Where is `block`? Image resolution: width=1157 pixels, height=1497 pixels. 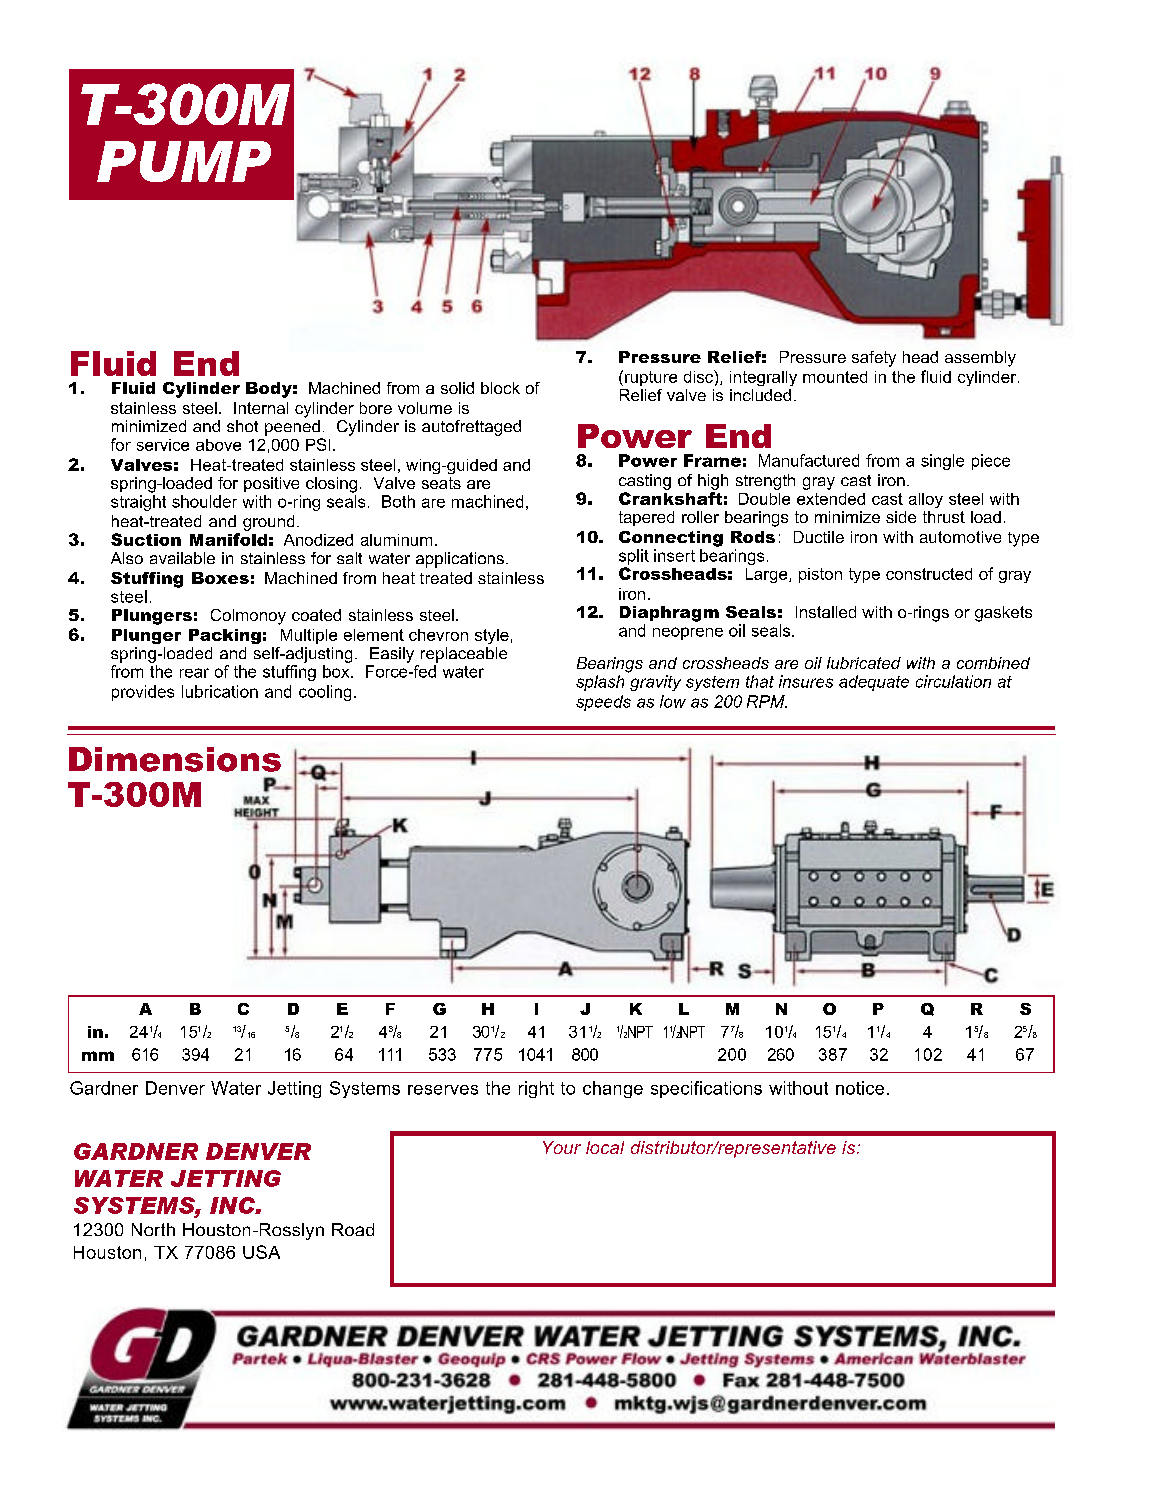
block is located at coordinates (500, 388).
